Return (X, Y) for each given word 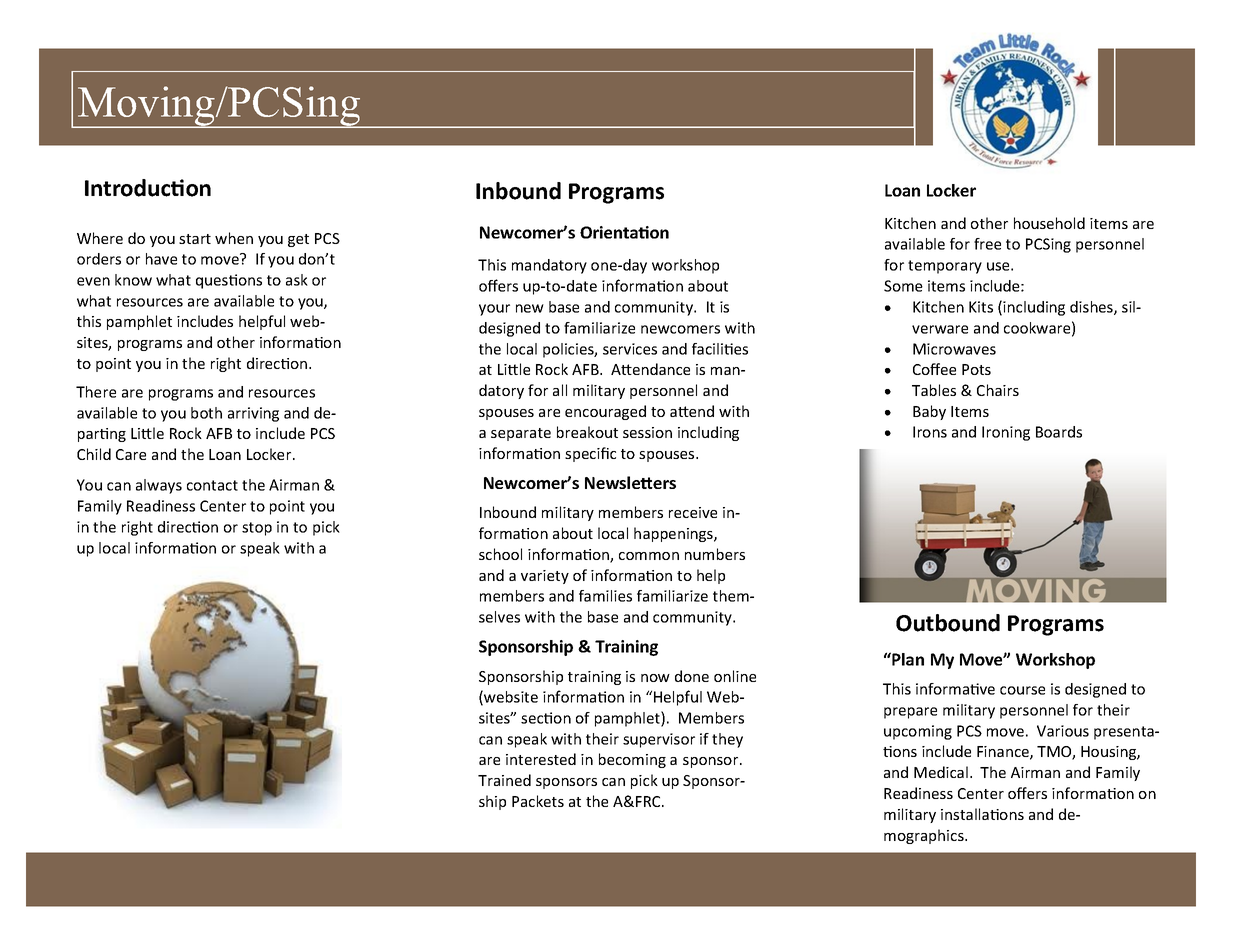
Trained (504, 780)
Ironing (1006, 433)
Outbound (948, 623)
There (96, 392)
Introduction (148, 188)
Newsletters (630, 482)
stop (257, 529)
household (1049, 223)
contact (212, 485)
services (630, 349)
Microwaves (954, 349)
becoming (632, 760)
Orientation (624, 232)
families (605, 596)
